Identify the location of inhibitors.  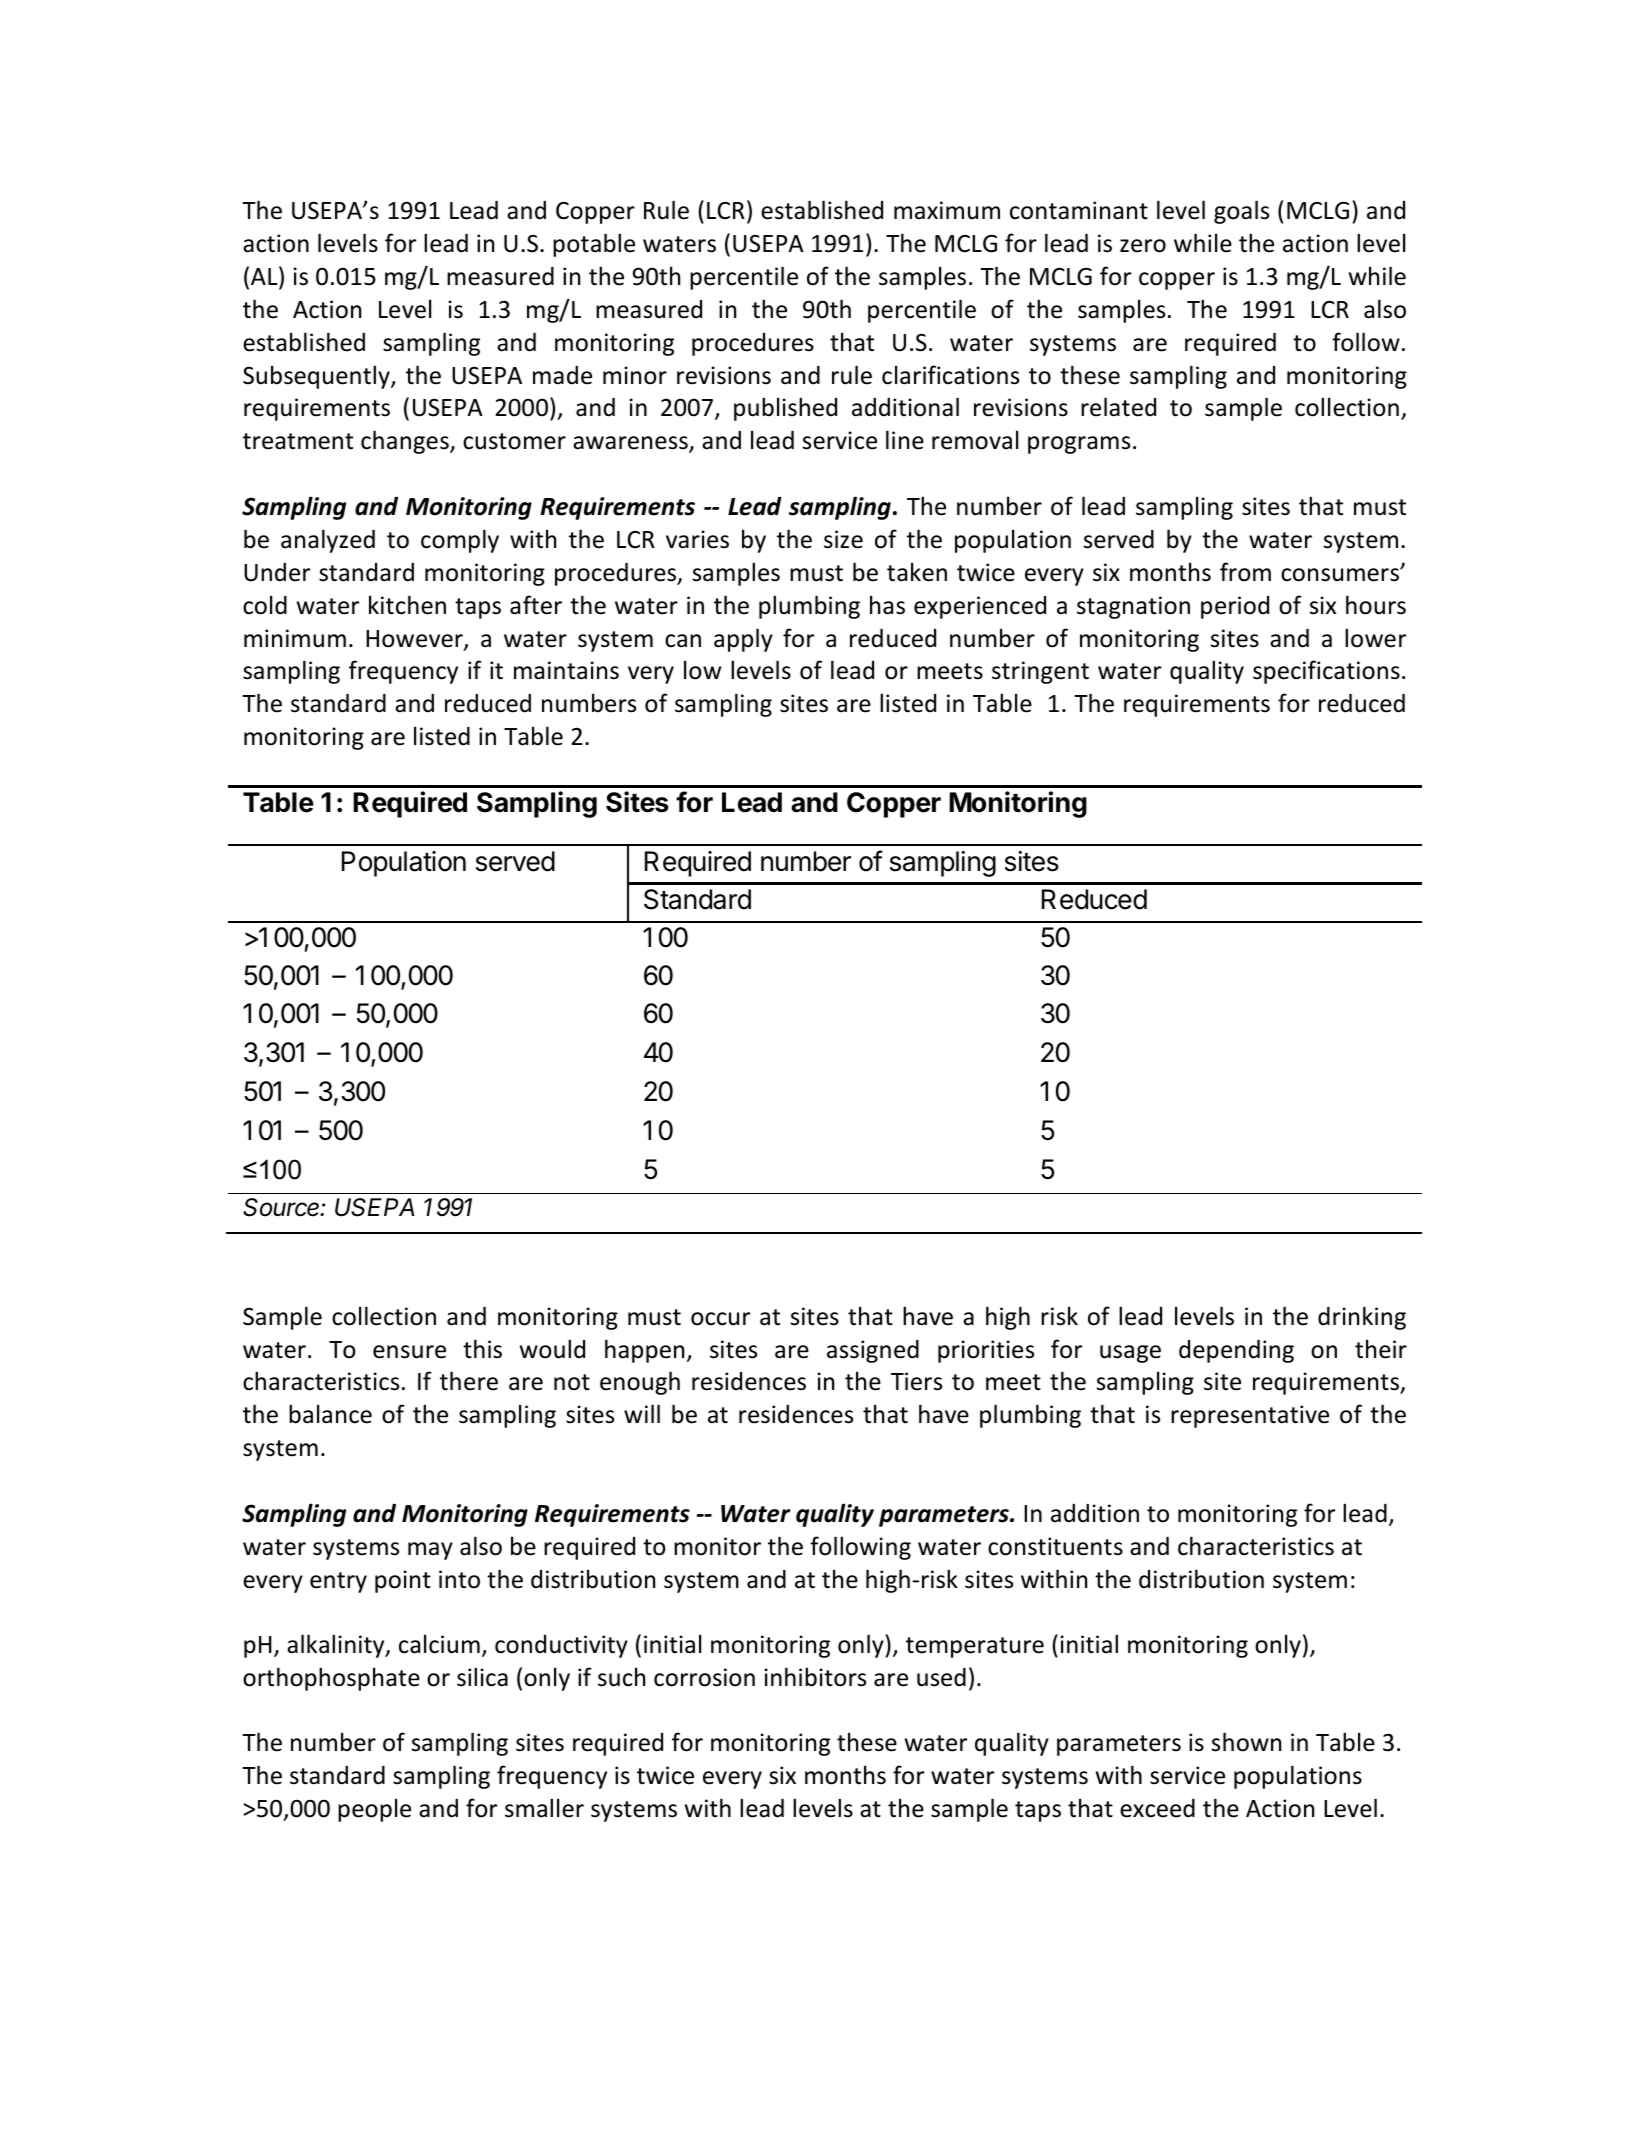
(815, 1677).
